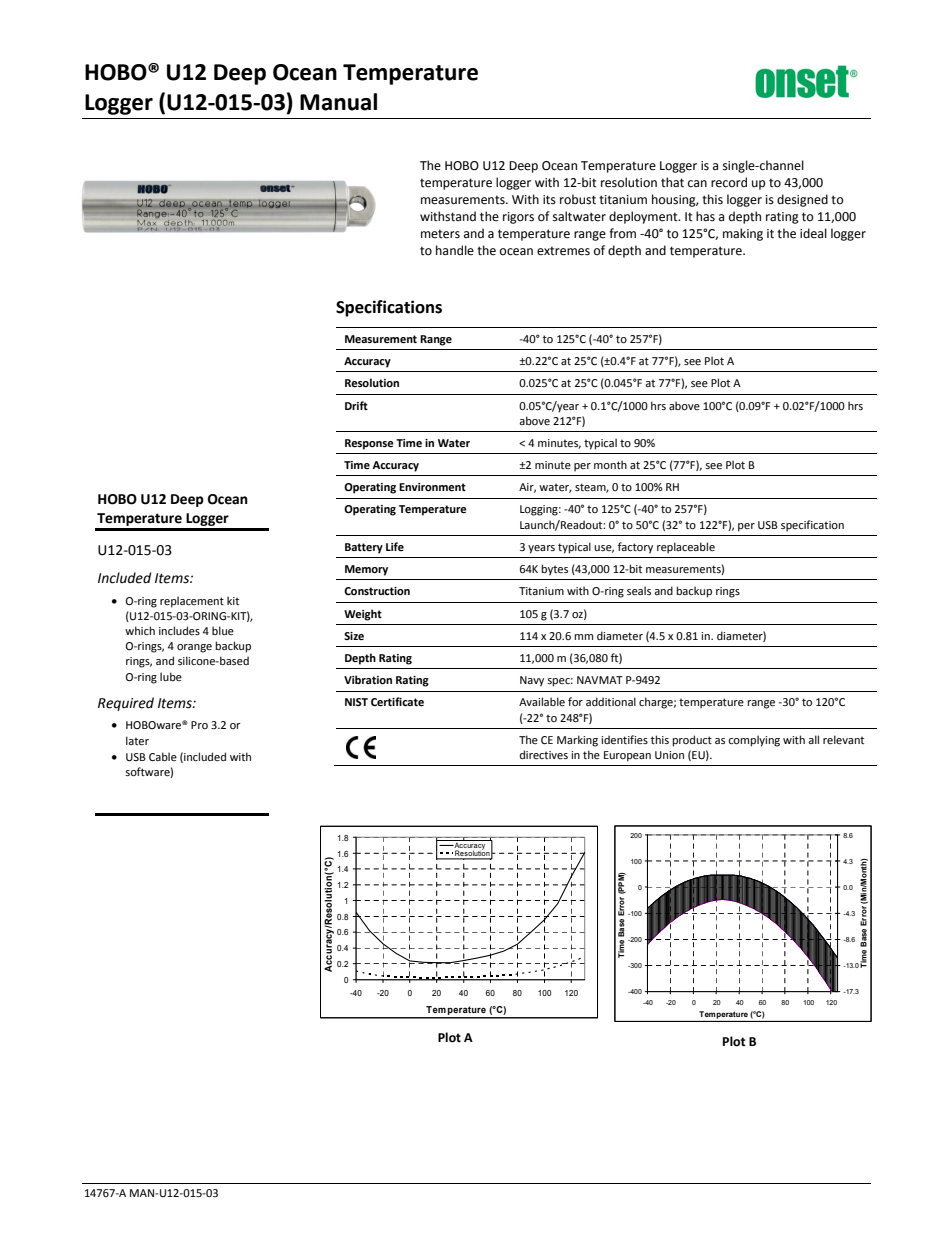 The image size is (952, 1233). Describe the element at coordinates (754, 741) in the image. I see `complying` at that location.
